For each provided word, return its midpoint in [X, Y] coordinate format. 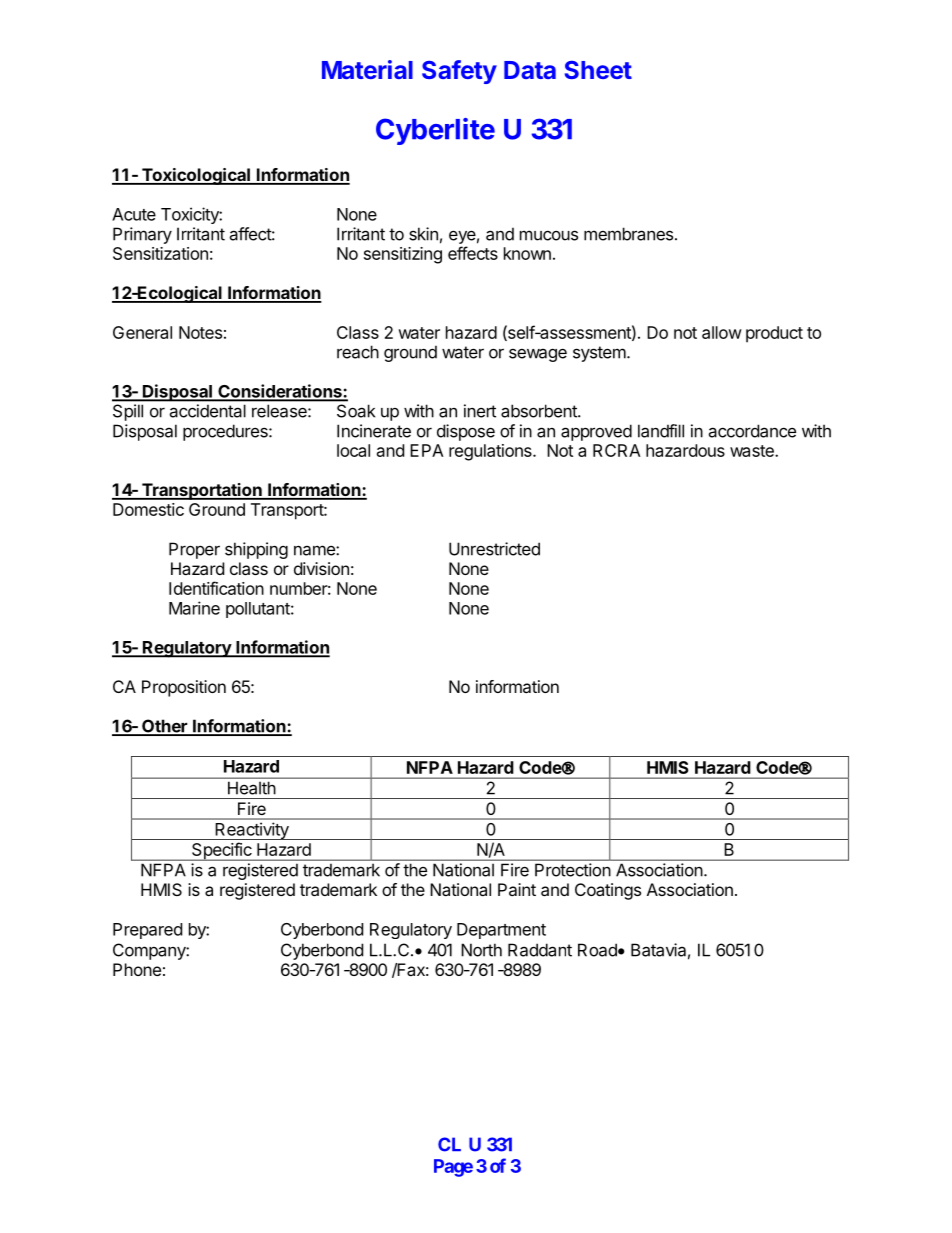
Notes [200, 332]
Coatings [608, 891]
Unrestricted [494, 549]
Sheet [598, 70]
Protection [573, 870]
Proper [194, 550]
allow [722, 332]
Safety [459, 72]
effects [473, 253]
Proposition [184, 688]
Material [367, 69]
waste [753, 451]
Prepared [147, 931]
